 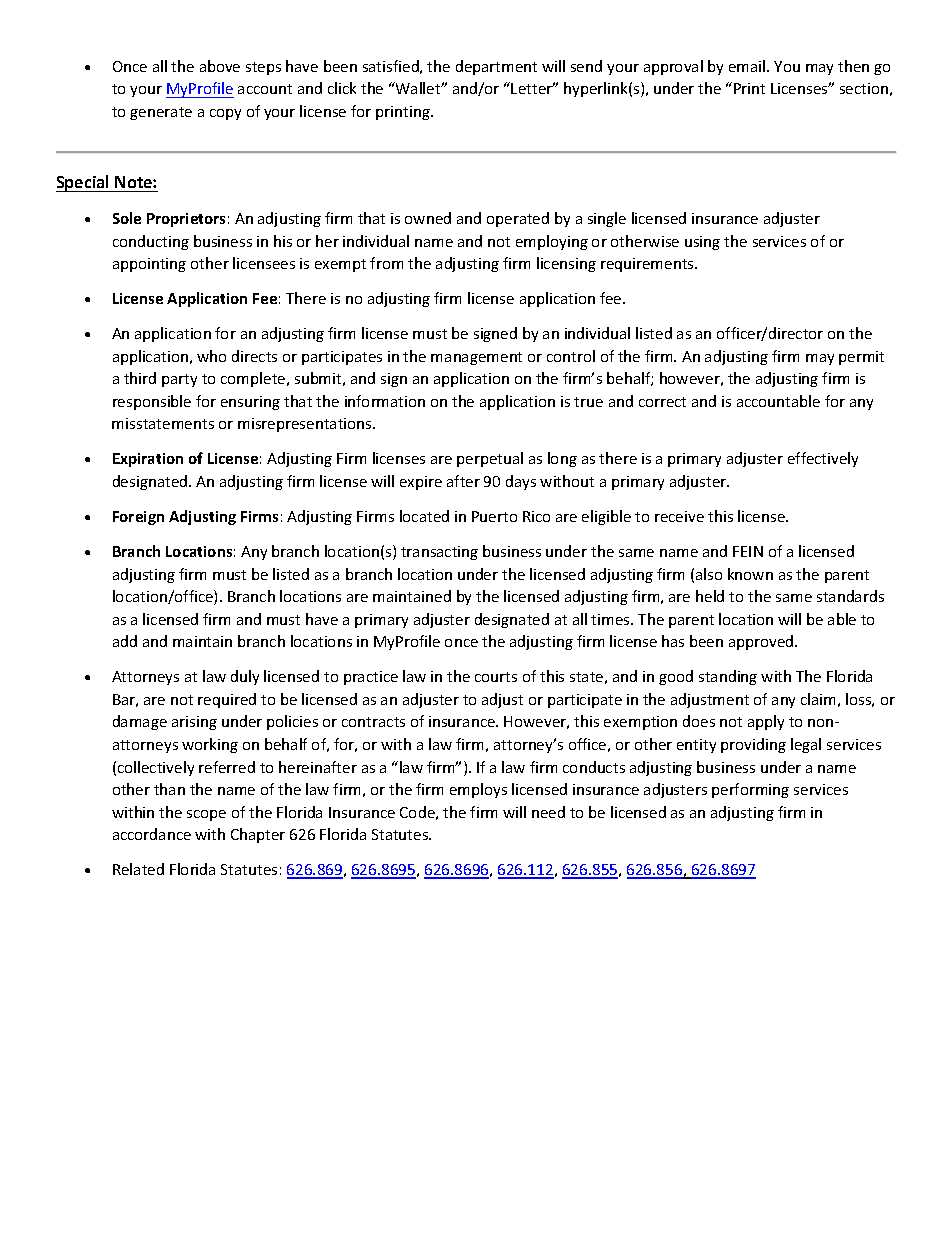 What do you see at coordinates (476, 358) in the screenshot?
I see `management` at bounding box center [476, 358].
